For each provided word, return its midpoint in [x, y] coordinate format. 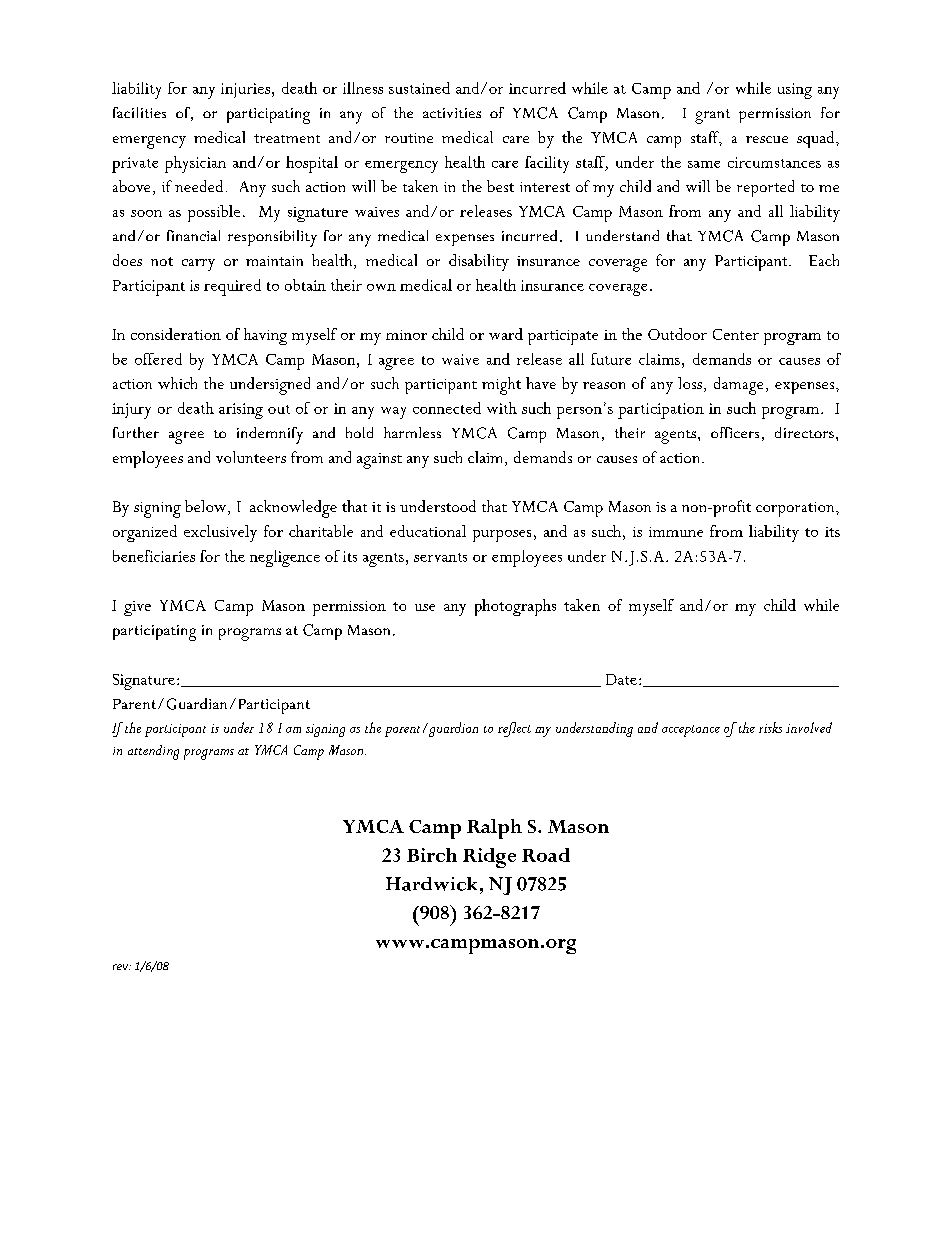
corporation [796, 509]
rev [121, 967]
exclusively [220, 533]
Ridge [489, 858]
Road [546, 855]
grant [712, 116]
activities [452, 113]
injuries [245, 90]
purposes [502, 536]
